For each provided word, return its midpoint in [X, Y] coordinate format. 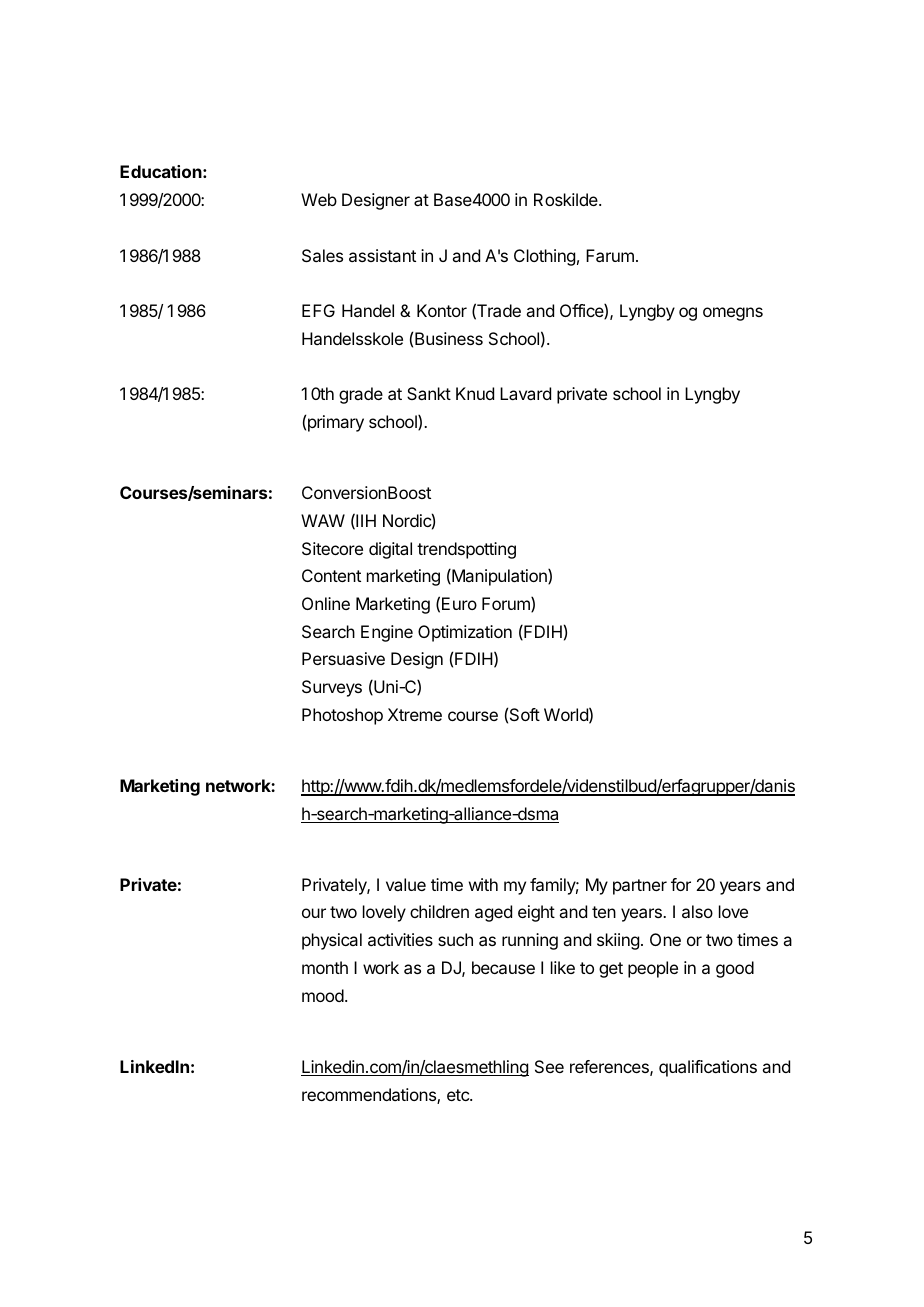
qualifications [708, 1068]
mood [323, 995]
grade [361, 395]
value [406, 884]
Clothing [544, 257]
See [549, 1066]
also [697, 911]
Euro [459, 603]
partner [640, 887]
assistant [382, 255]
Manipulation [499, 577]
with [483, 884]
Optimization [465, 633]
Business [449, 338]
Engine [387, 633]
